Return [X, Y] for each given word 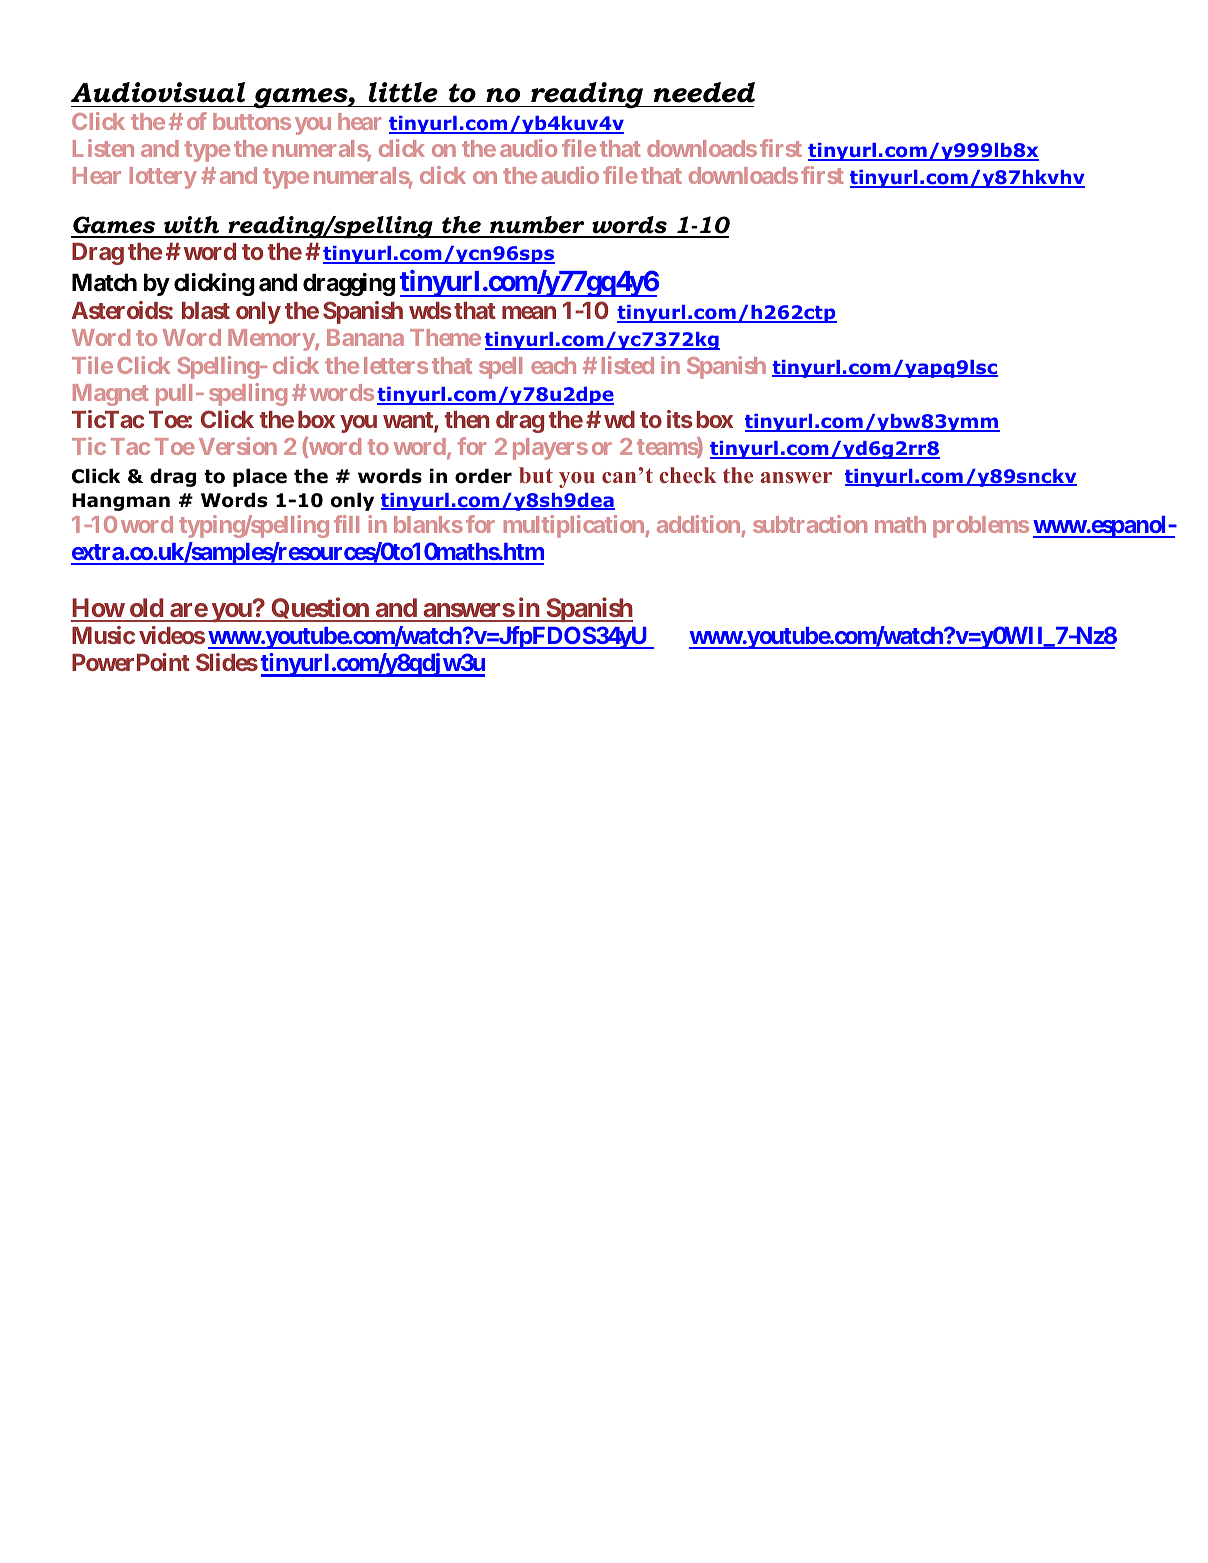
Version [238, 446]
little [403, 92]
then [467, 419]
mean [529, 312]
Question [320, 609]
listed [628, 365]
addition [698, 524]
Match [104, 282]
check [688, 475]
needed [704, 92]
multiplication [574, 526]
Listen [103, 148]
